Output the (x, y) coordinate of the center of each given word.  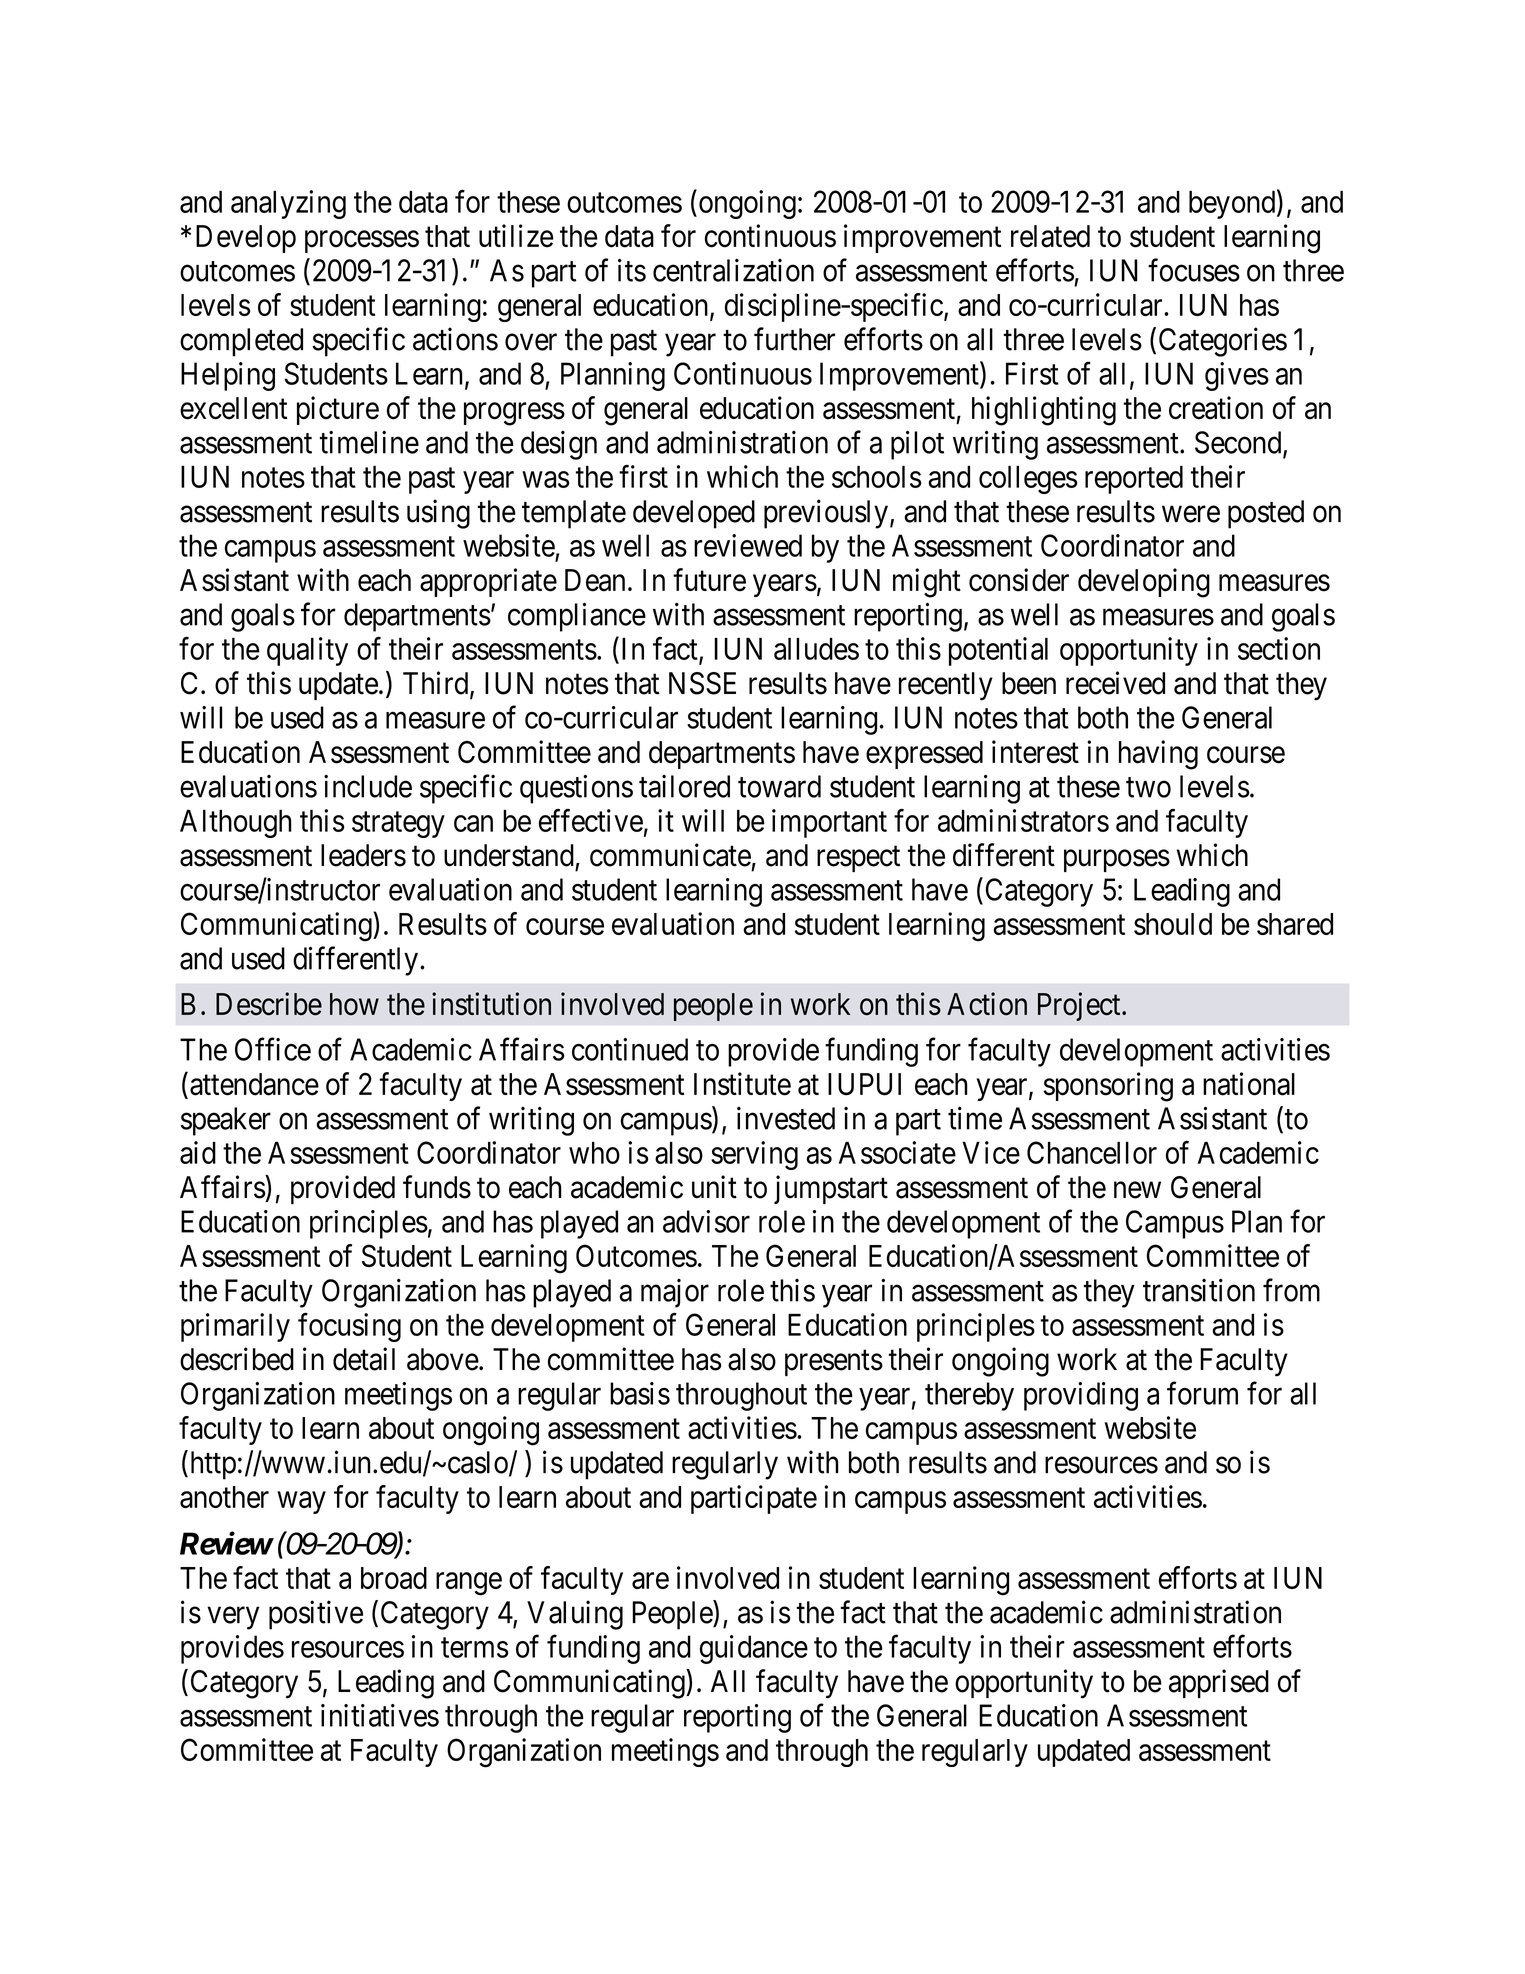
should (1173, 924)
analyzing (288, 204)
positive (316, 1615)
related (1050, 236)
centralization (733, 270)
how (354, 1004)
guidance (754, 1649)
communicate (670, 855)
